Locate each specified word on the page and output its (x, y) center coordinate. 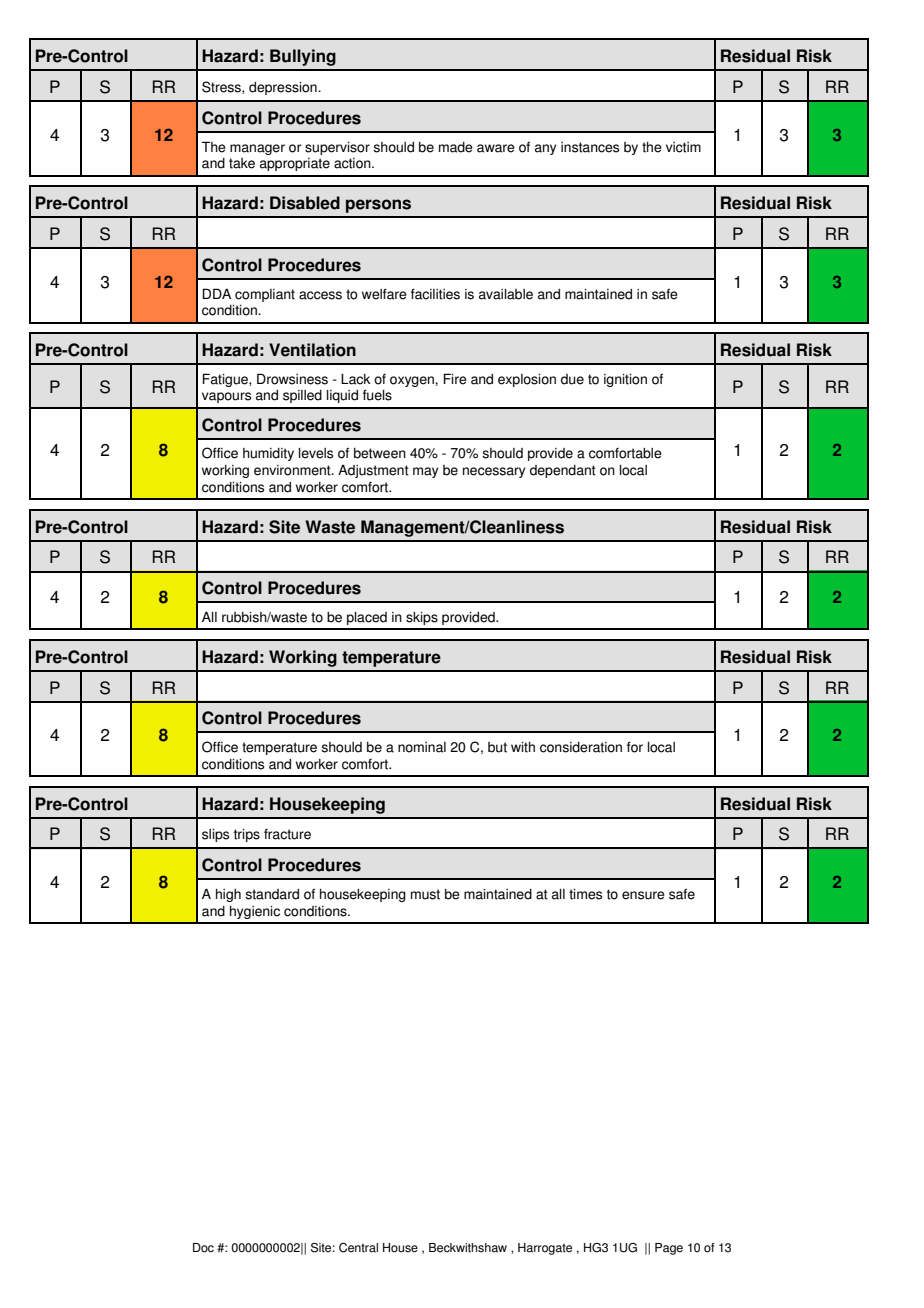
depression (284, 88)
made (456, 147)
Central (358, 1248)
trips (247, 835)
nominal (422, 747)
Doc (203, 1248)
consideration (581, 747)
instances (590, 147)
